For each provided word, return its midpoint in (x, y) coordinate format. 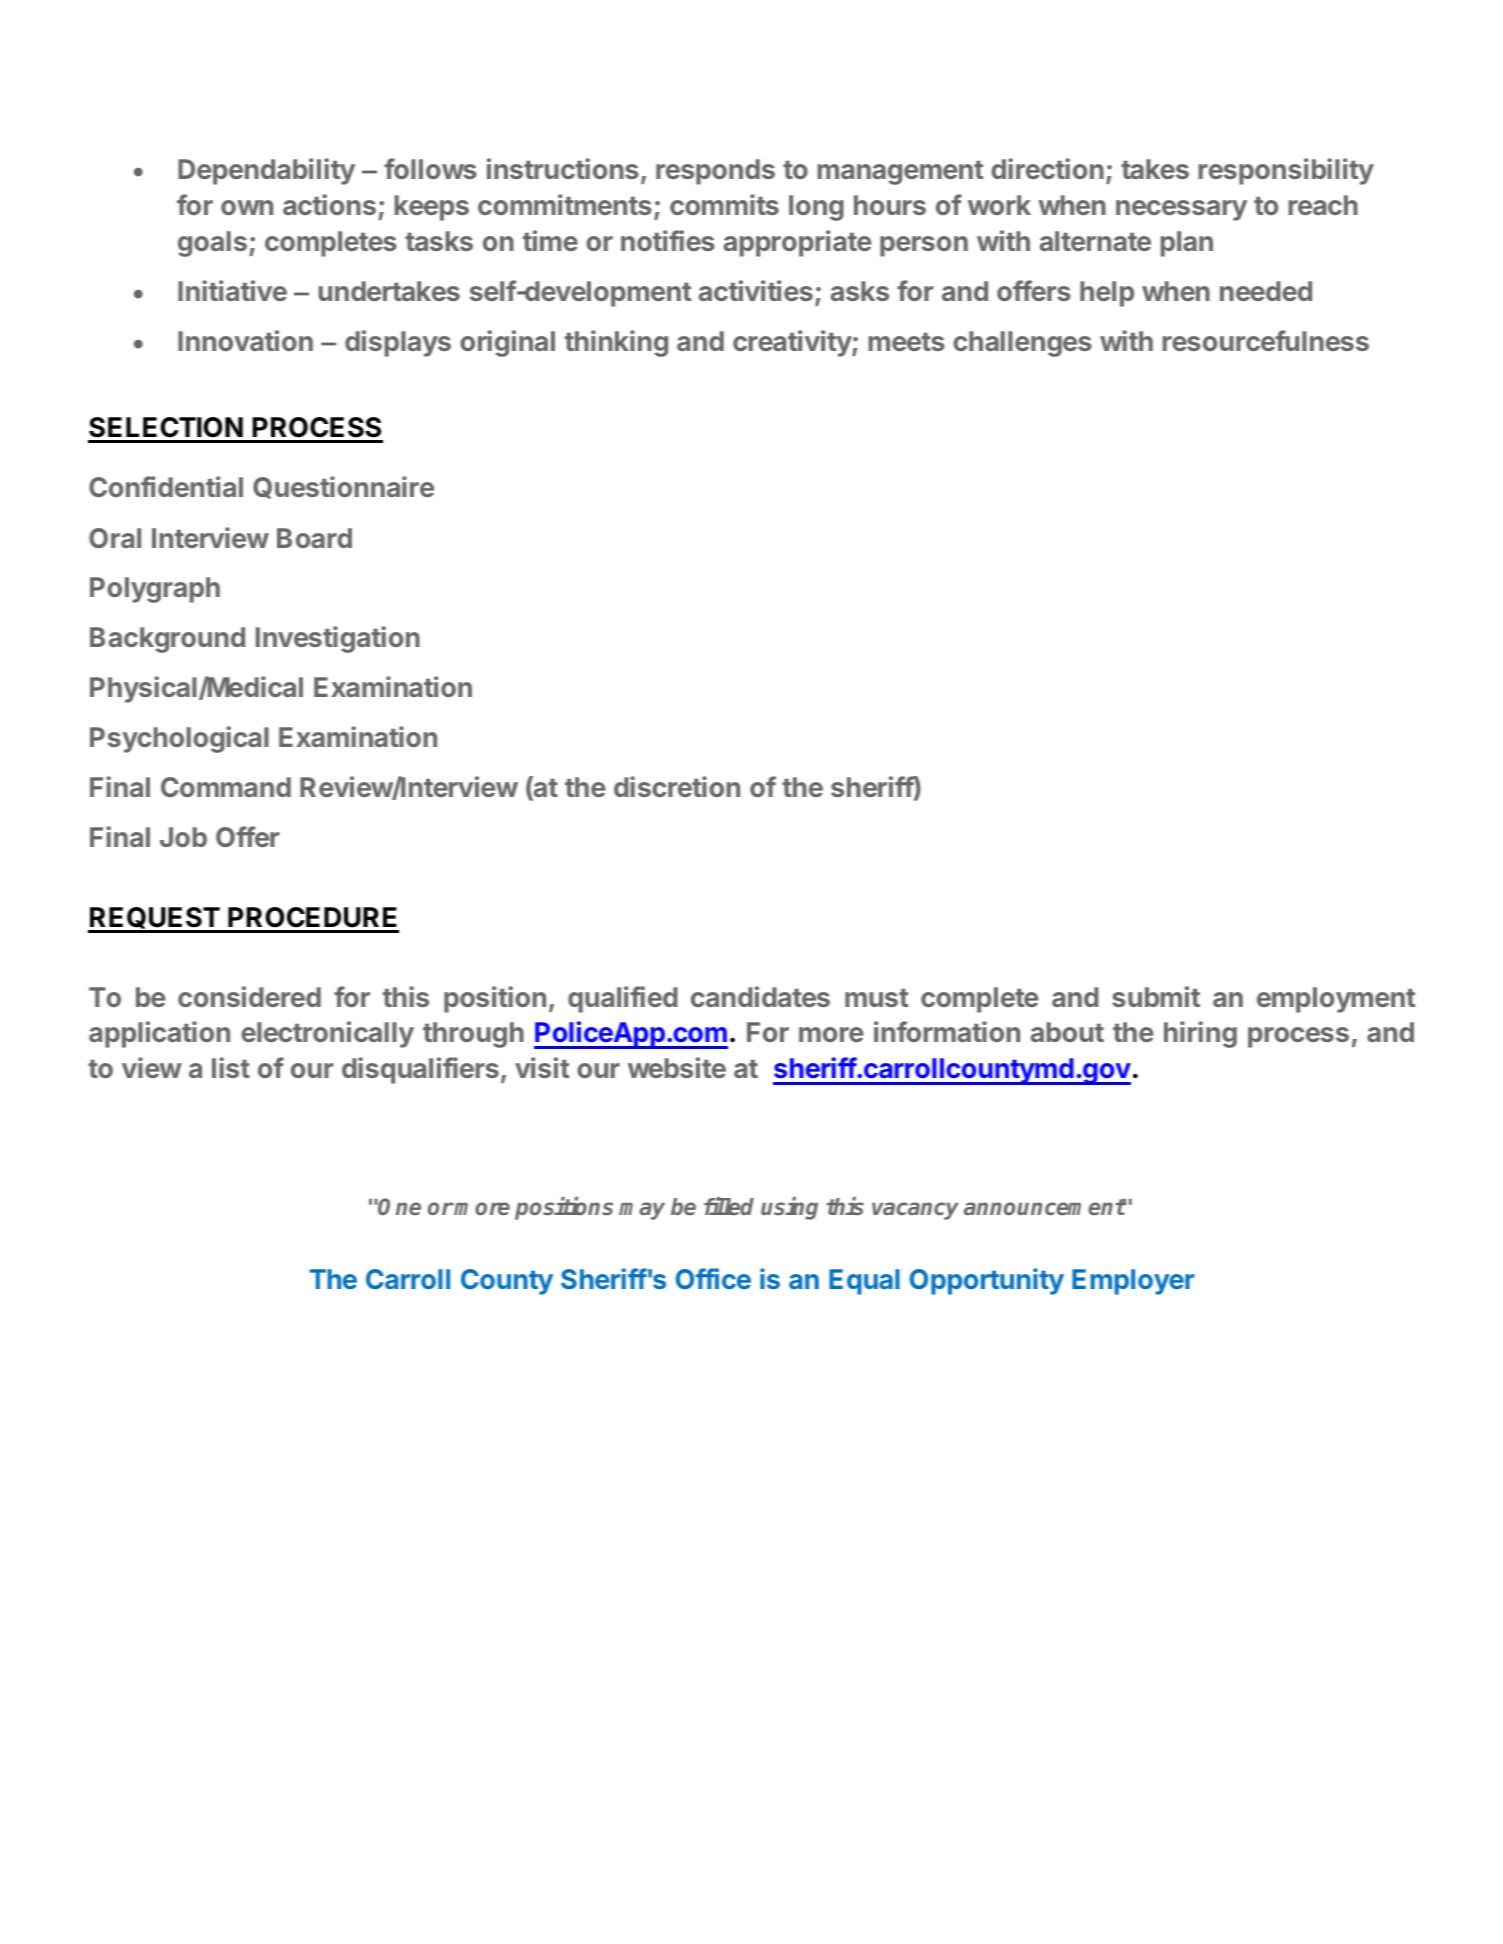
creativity (793, 343)
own (247, 207)
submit (1156, 996)
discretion (677, 786)
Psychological (179, 739)
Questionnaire (343, 487)
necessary (1181, 210)
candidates (760, 996)
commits (724, 204)
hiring (1200, 1034)
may (642, 1211)
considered (249, 996)
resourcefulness (1266, 340)
